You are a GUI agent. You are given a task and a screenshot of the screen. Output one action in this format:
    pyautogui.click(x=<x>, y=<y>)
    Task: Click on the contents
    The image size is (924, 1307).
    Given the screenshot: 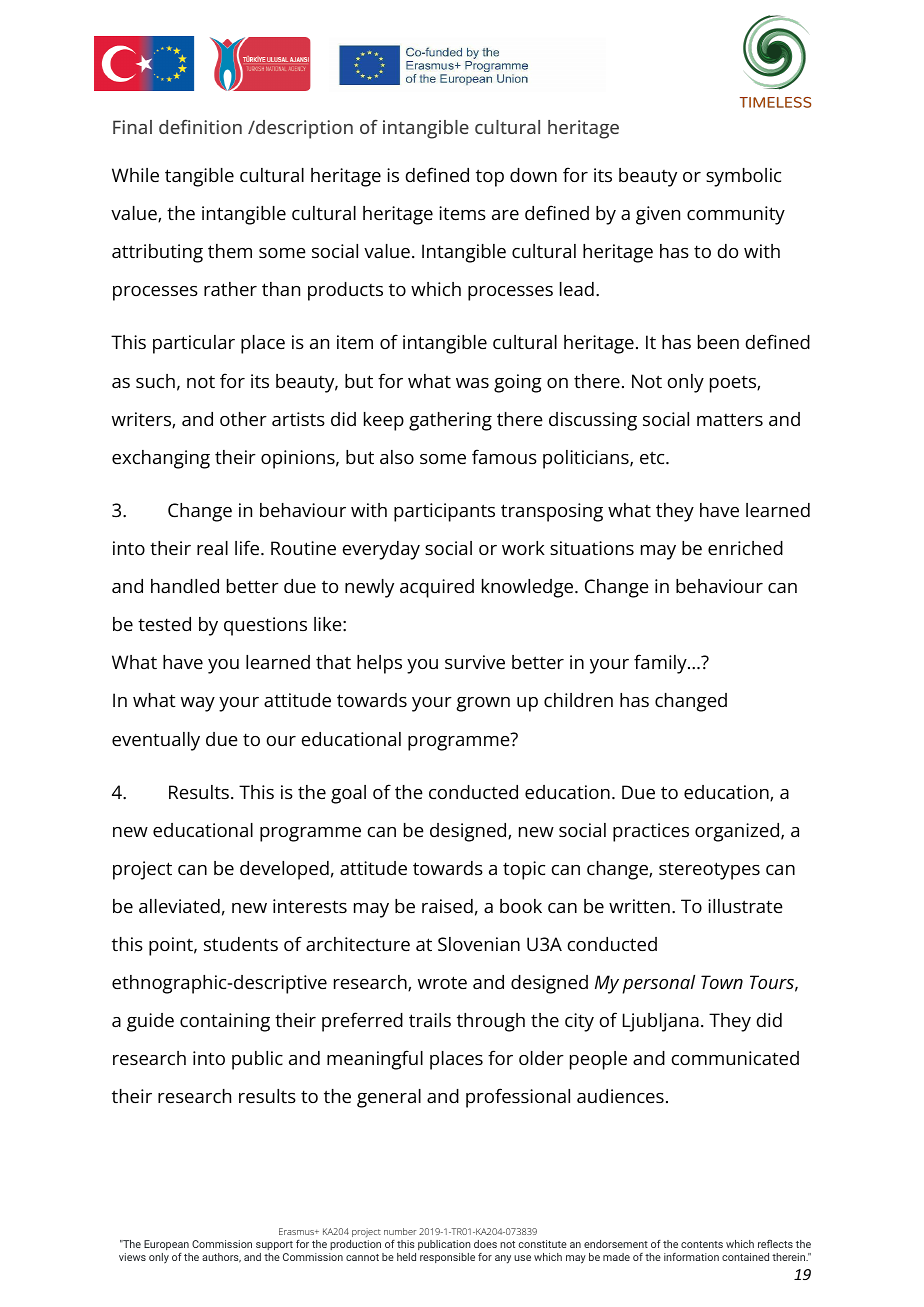 What is the action you would take?
    pyautogui.click(x=702, y=1244)
